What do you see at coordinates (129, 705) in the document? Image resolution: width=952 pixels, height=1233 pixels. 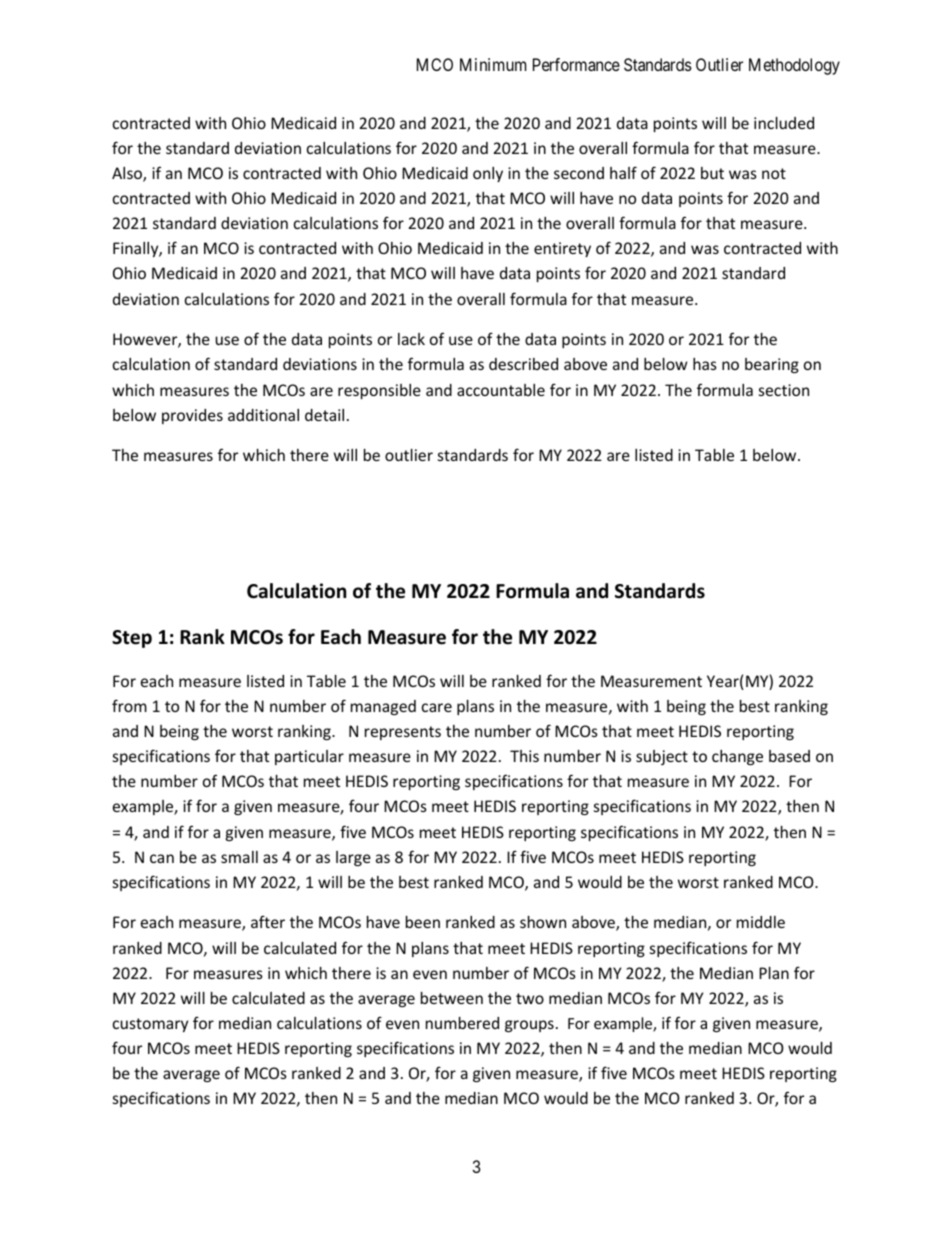 I see `from` at bounding box center [129, 705].
